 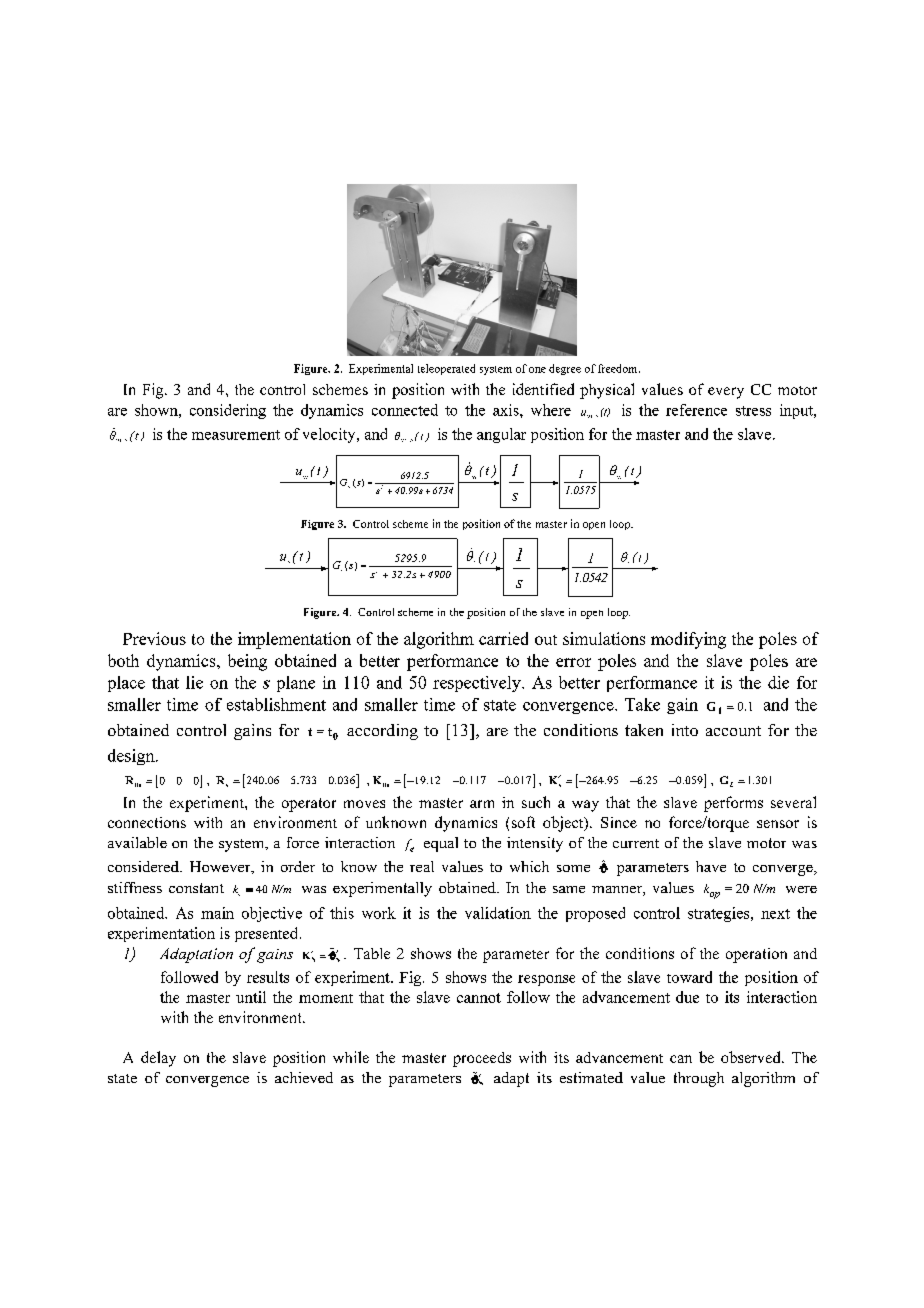 I want to click on equal, so click(x=441, y=844).
